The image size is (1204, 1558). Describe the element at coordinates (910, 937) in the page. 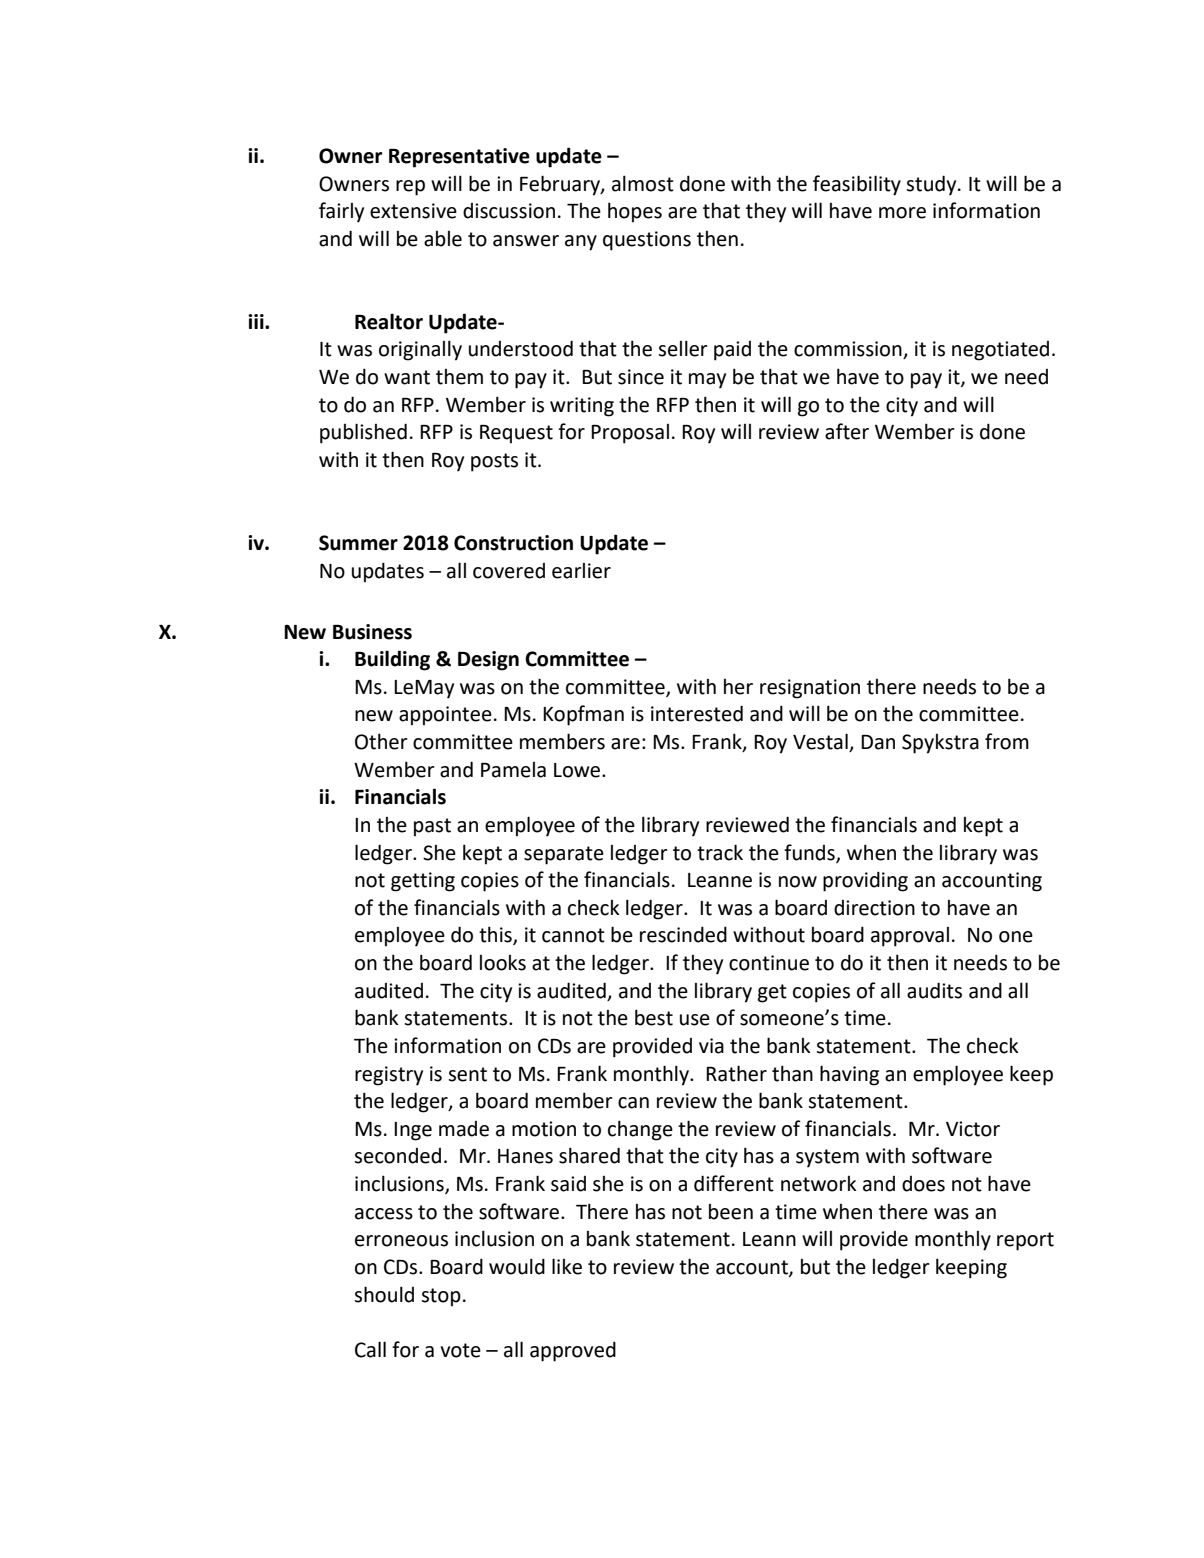

I see `approval` at that location.
